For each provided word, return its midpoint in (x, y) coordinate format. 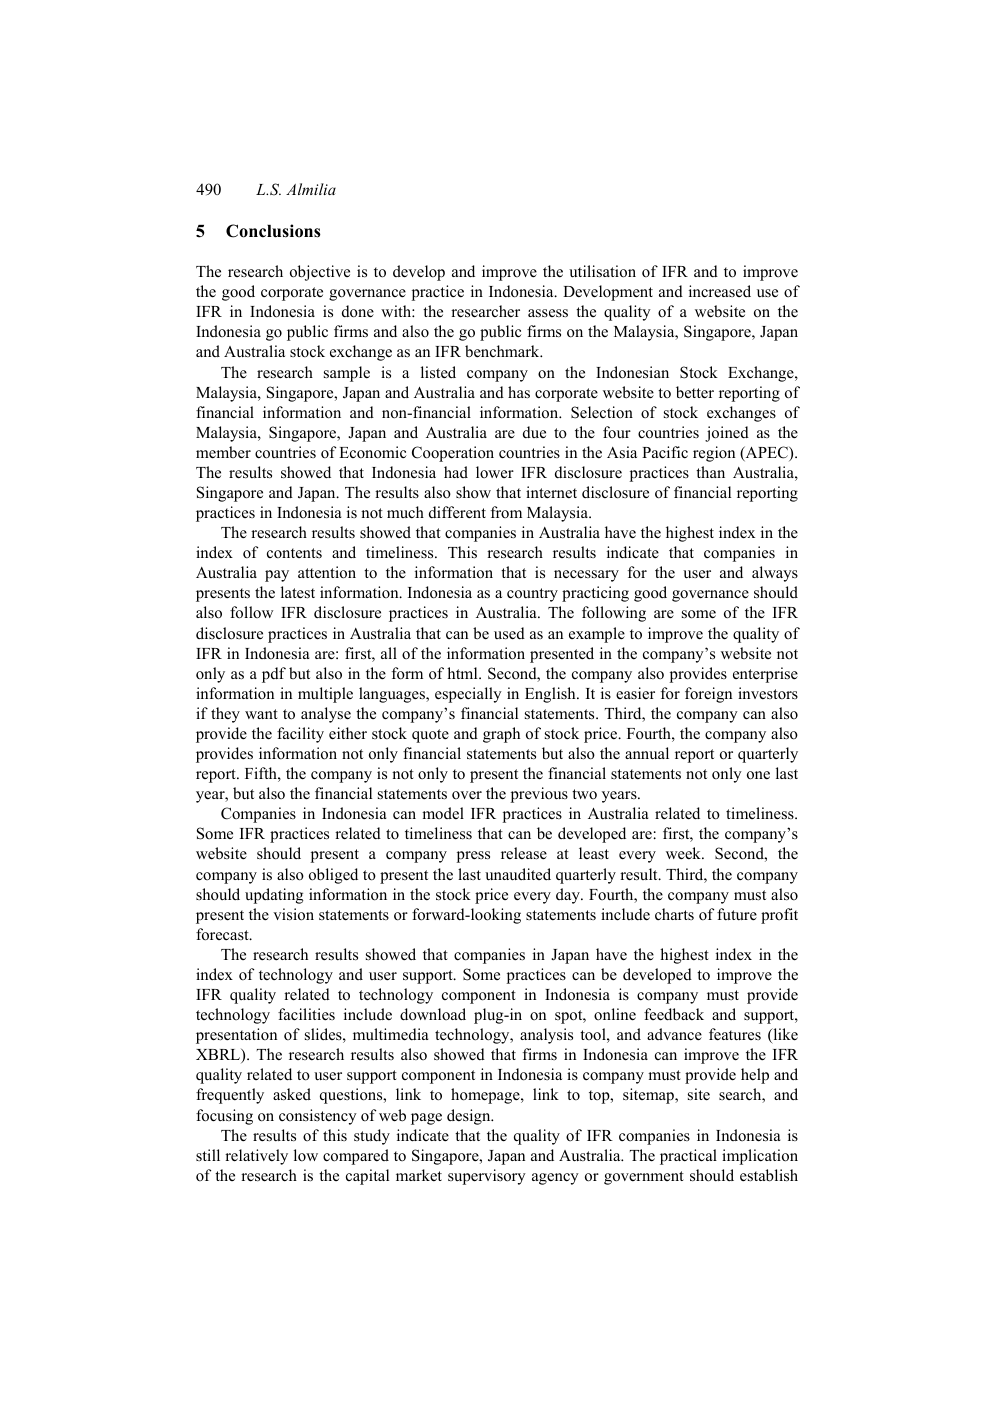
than (710, 472)
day (569, 896)
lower (495, 472)
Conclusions (273, 231)
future (737, 914)
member (223, 452)
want (261, 714)
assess (548, 313)
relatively (256, 1157)
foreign (708, 695)
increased (720, 291)
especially (468, 695)
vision (293, 914)
